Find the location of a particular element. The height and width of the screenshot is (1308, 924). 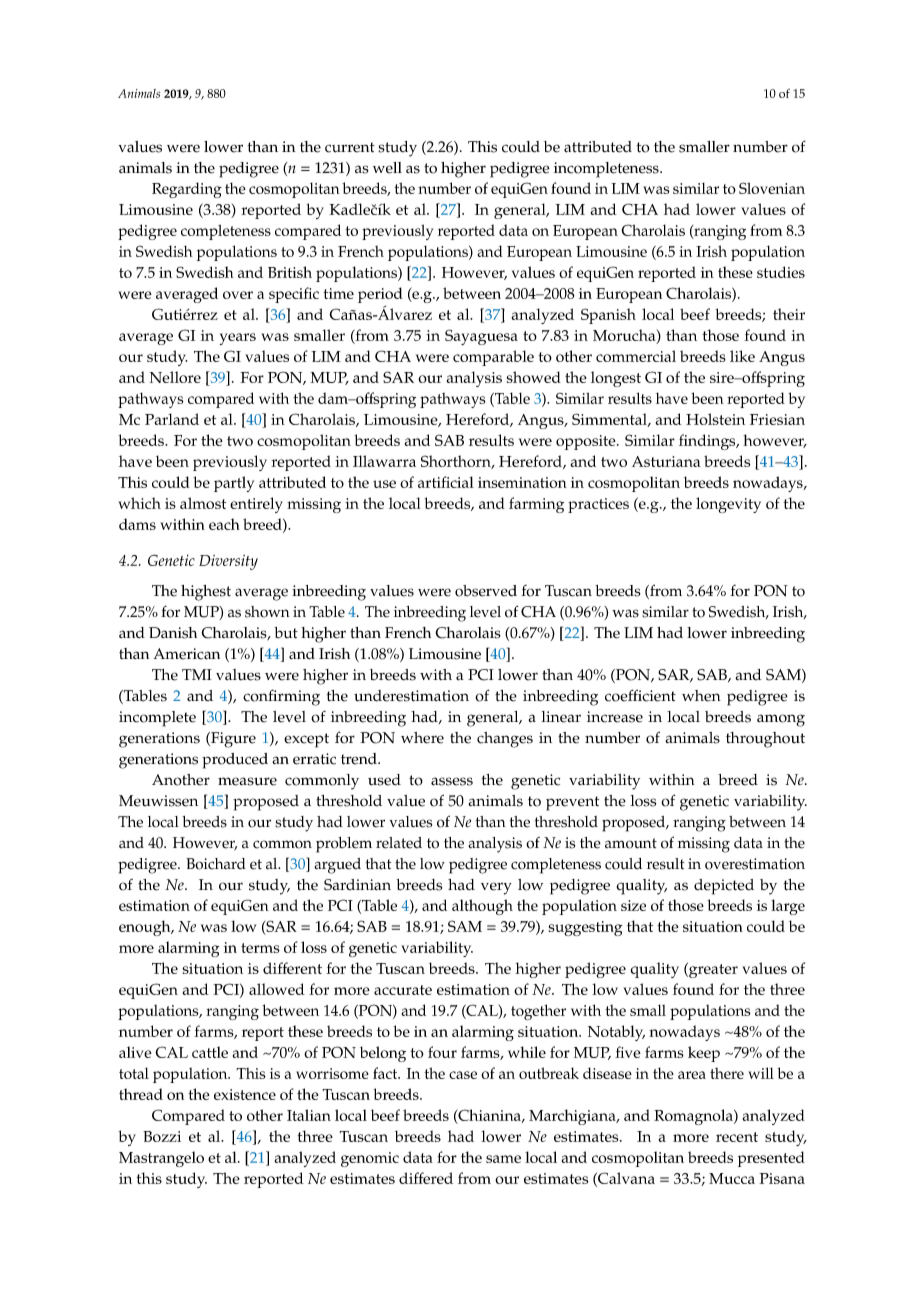

observed is located at coordinates (486, 591).
